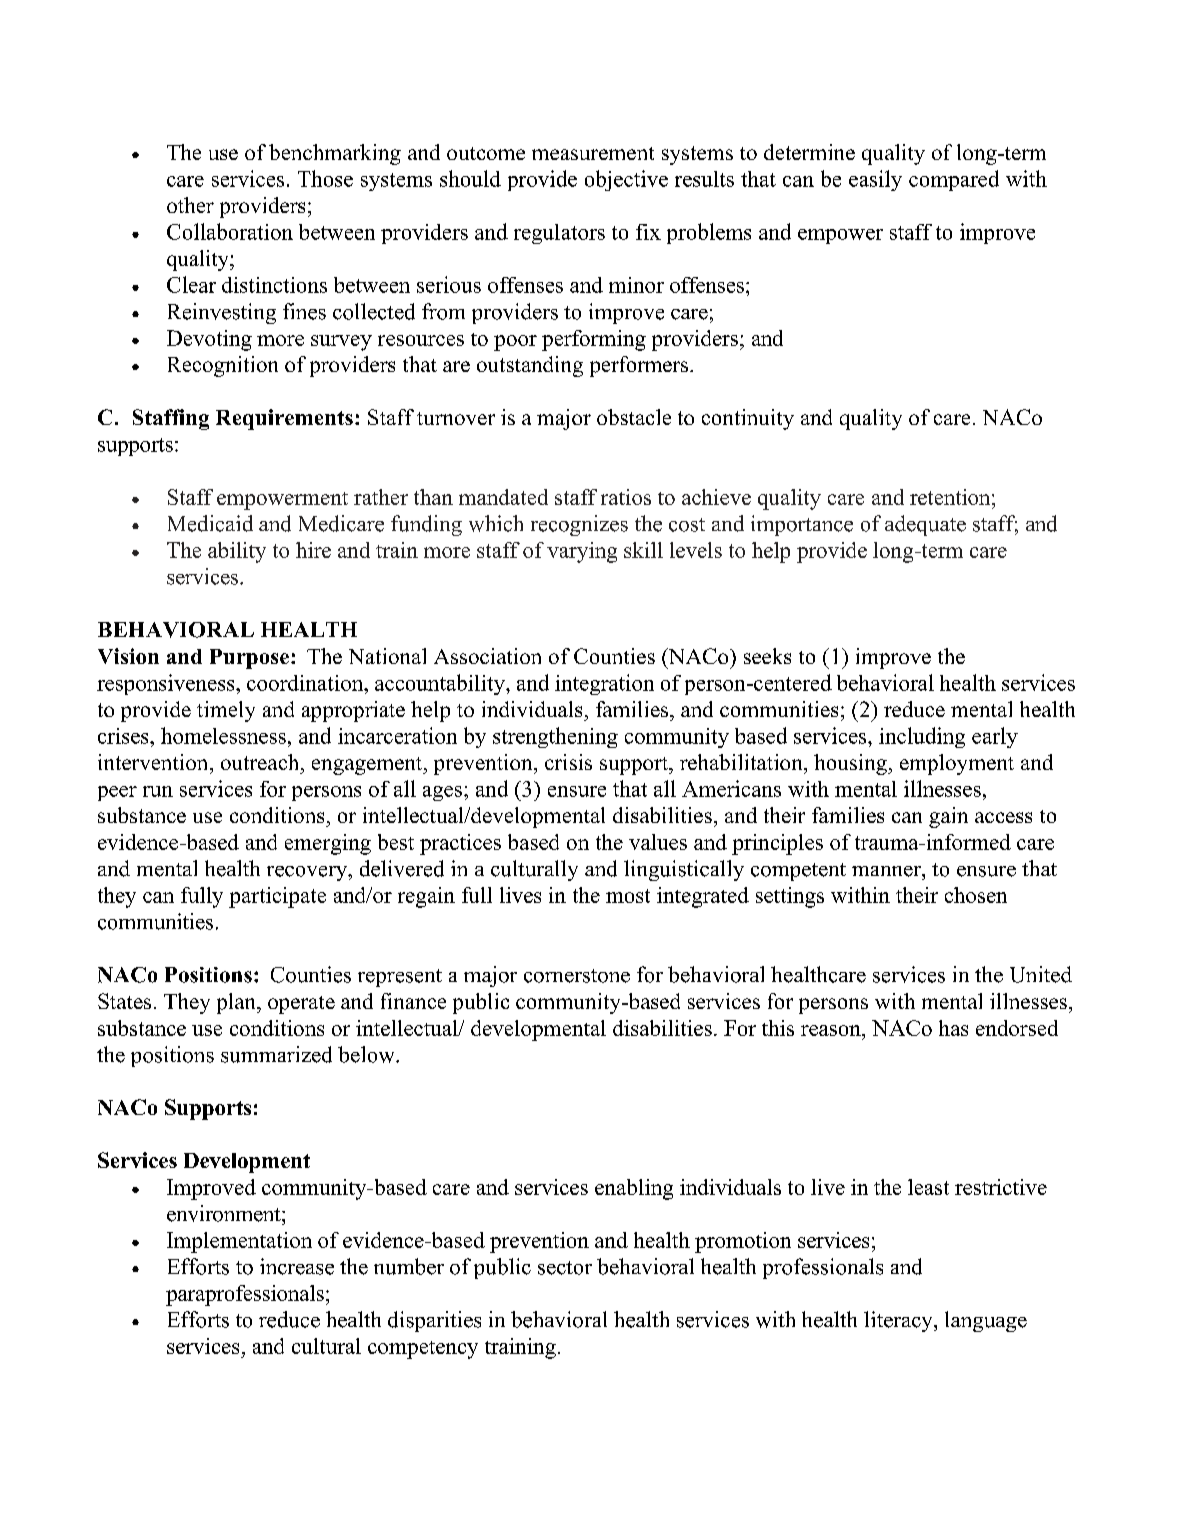 Image resolution: width=1177 pixels, height=1523 pixels. Describe the element at coordinates (568, 762) in the screenshot. I see `crisis` at that location.
